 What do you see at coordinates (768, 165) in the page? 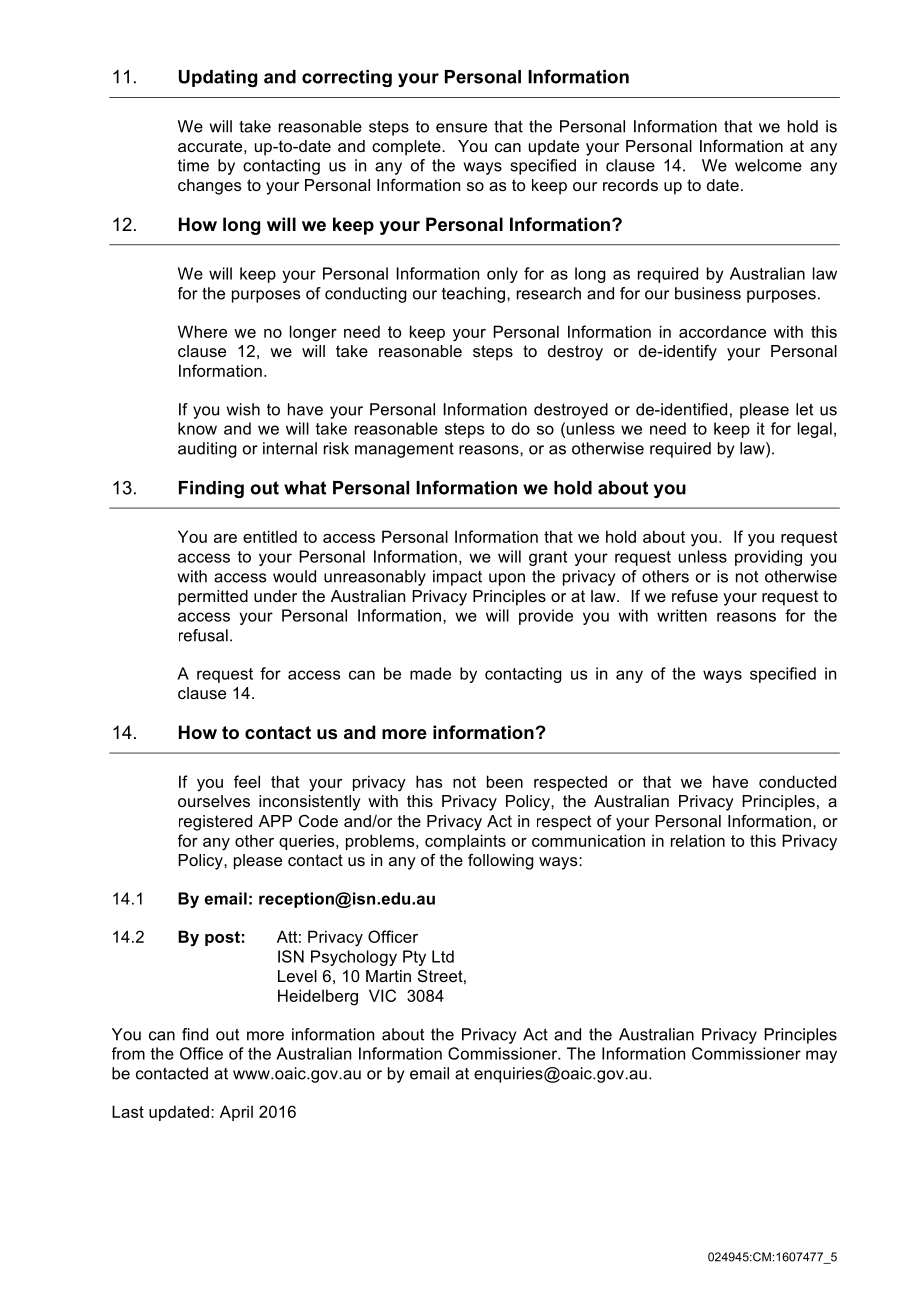
I see `welcome` at bounding box center [768, 165].
